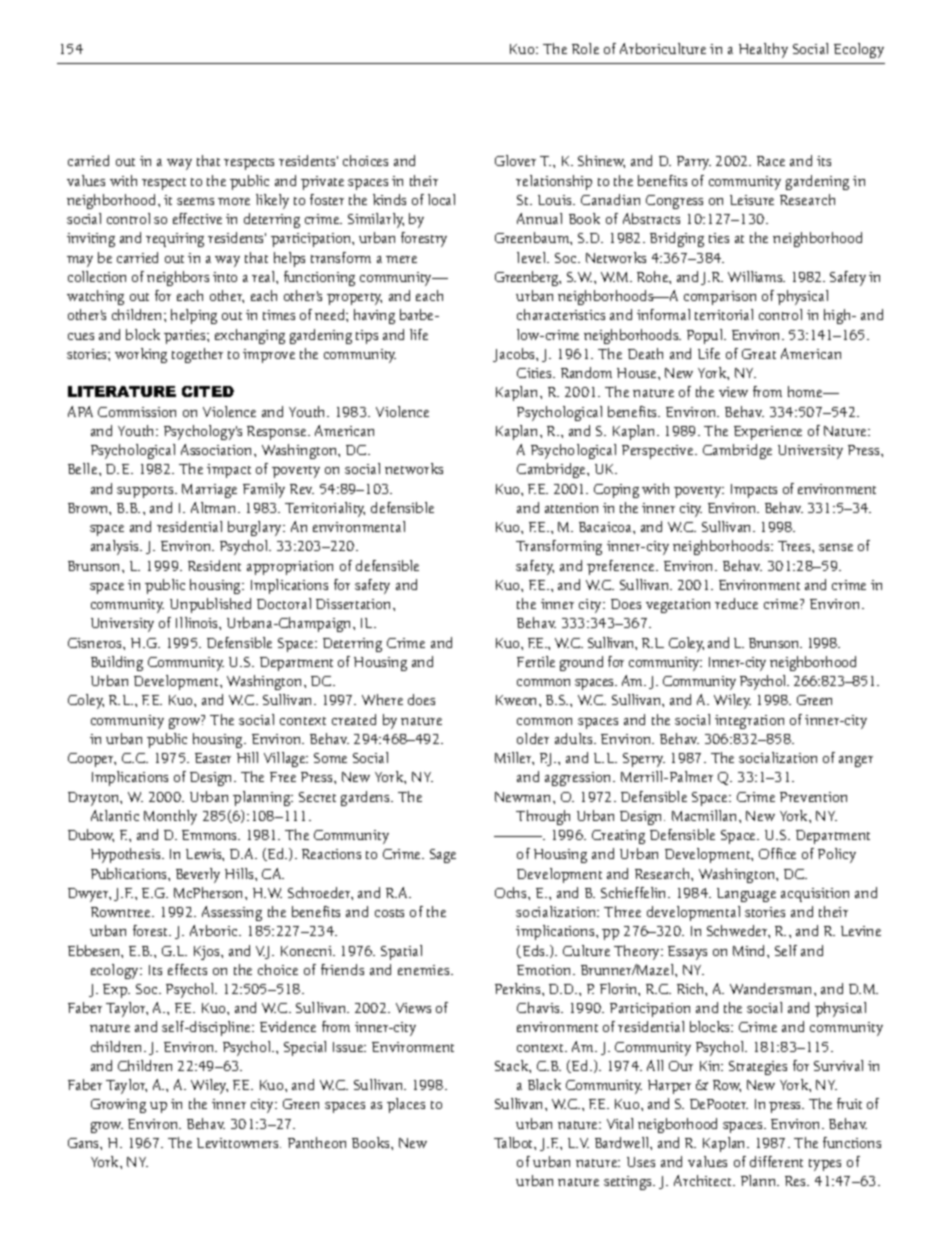 This document has width=952, height=1256. I want to click on Monthly, so click(170, 817).
